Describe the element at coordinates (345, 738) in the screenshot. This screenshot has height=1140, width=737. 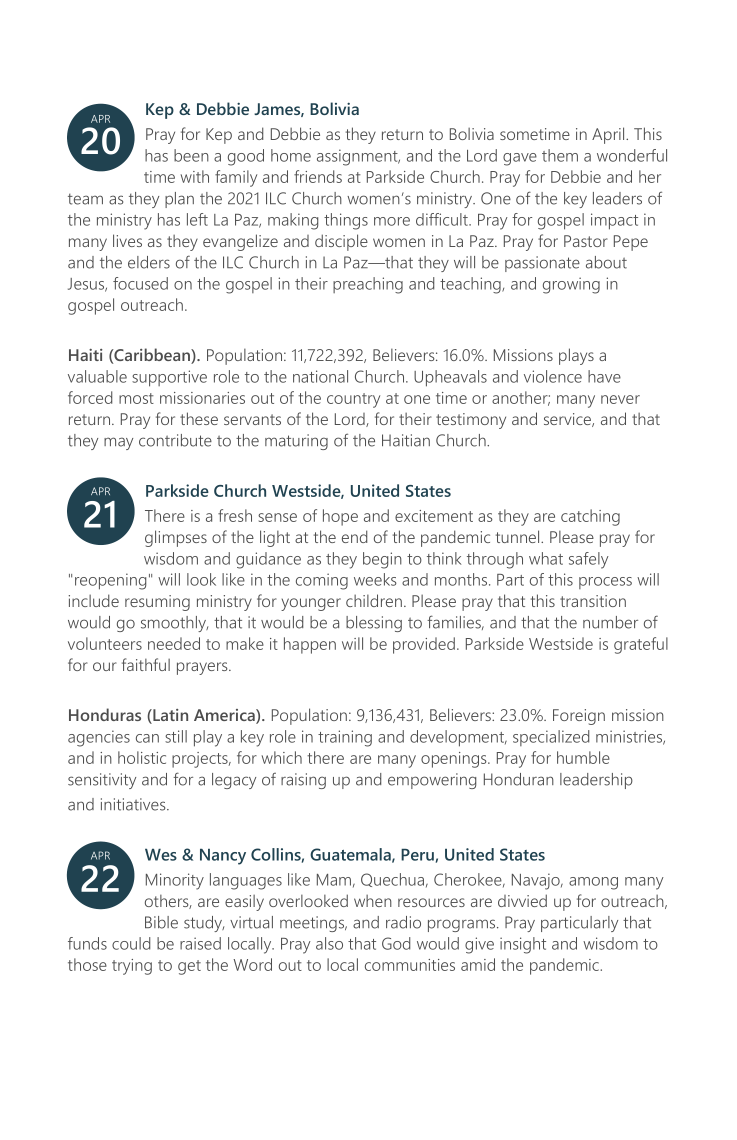
I see `training` at that location.
